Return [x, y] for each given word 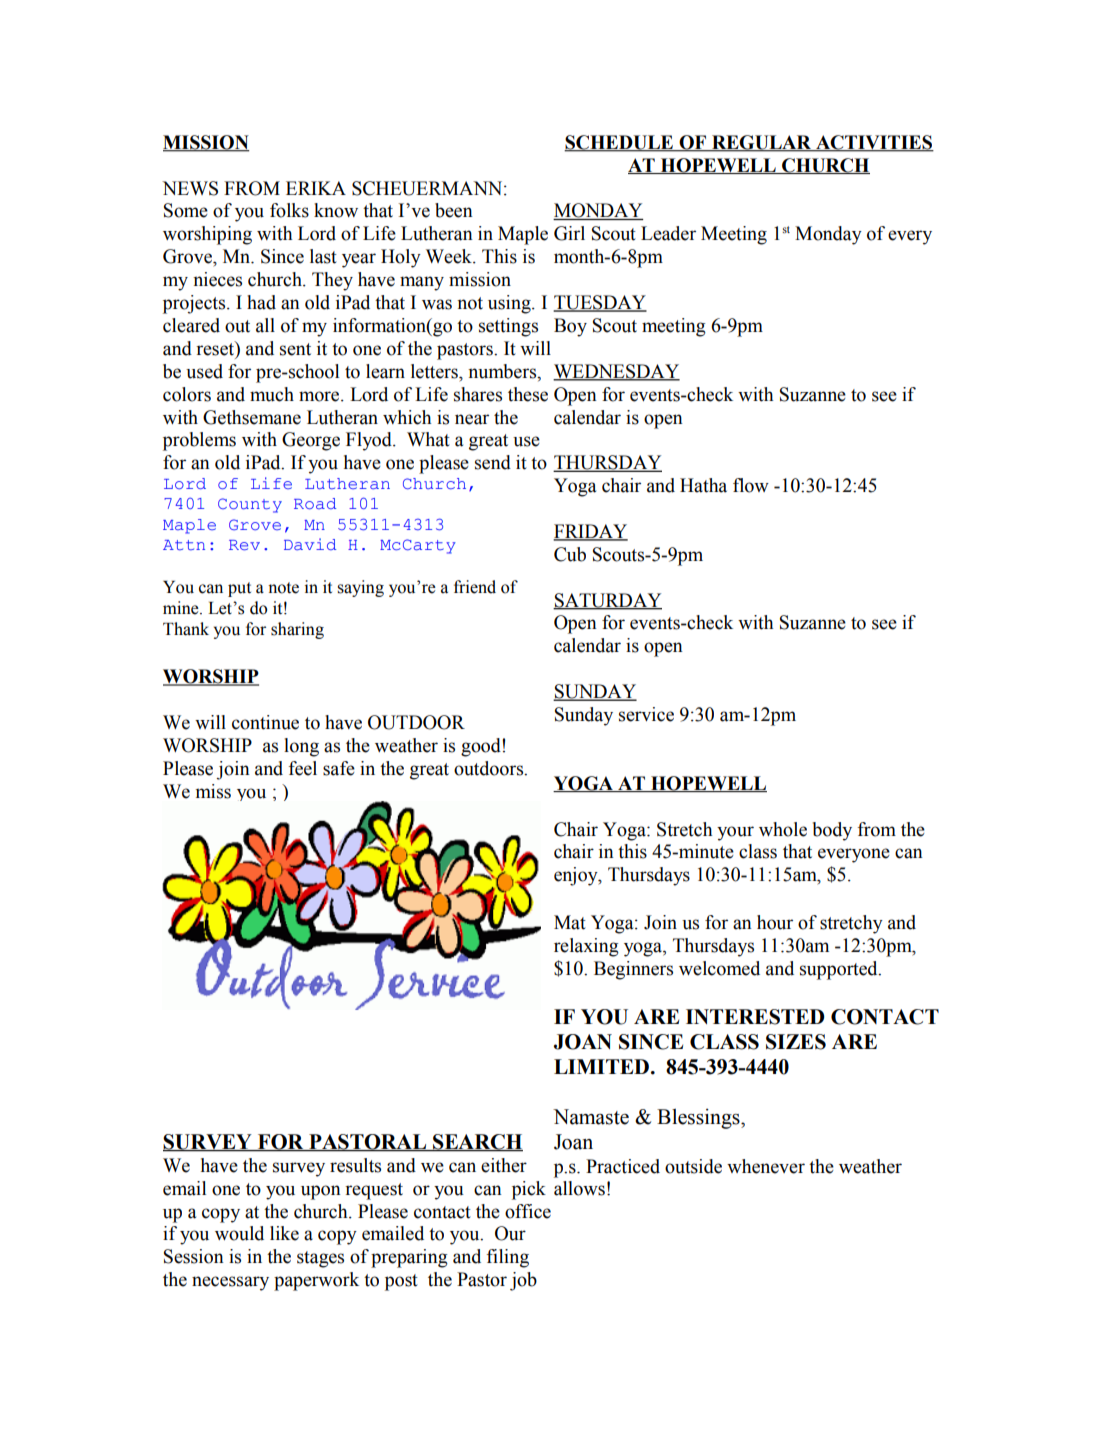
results [355, 1165]
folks [289, 210]
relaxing [586, 947]
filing [507, 1258]
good [482, 747]
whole [783, 829]
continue [265, 722]
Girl [569, 233]
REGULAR [762, 143]
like [284, 1233]
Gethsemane [252, 417]
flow [751, 485]
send [493, 462]
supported [840, 970]
